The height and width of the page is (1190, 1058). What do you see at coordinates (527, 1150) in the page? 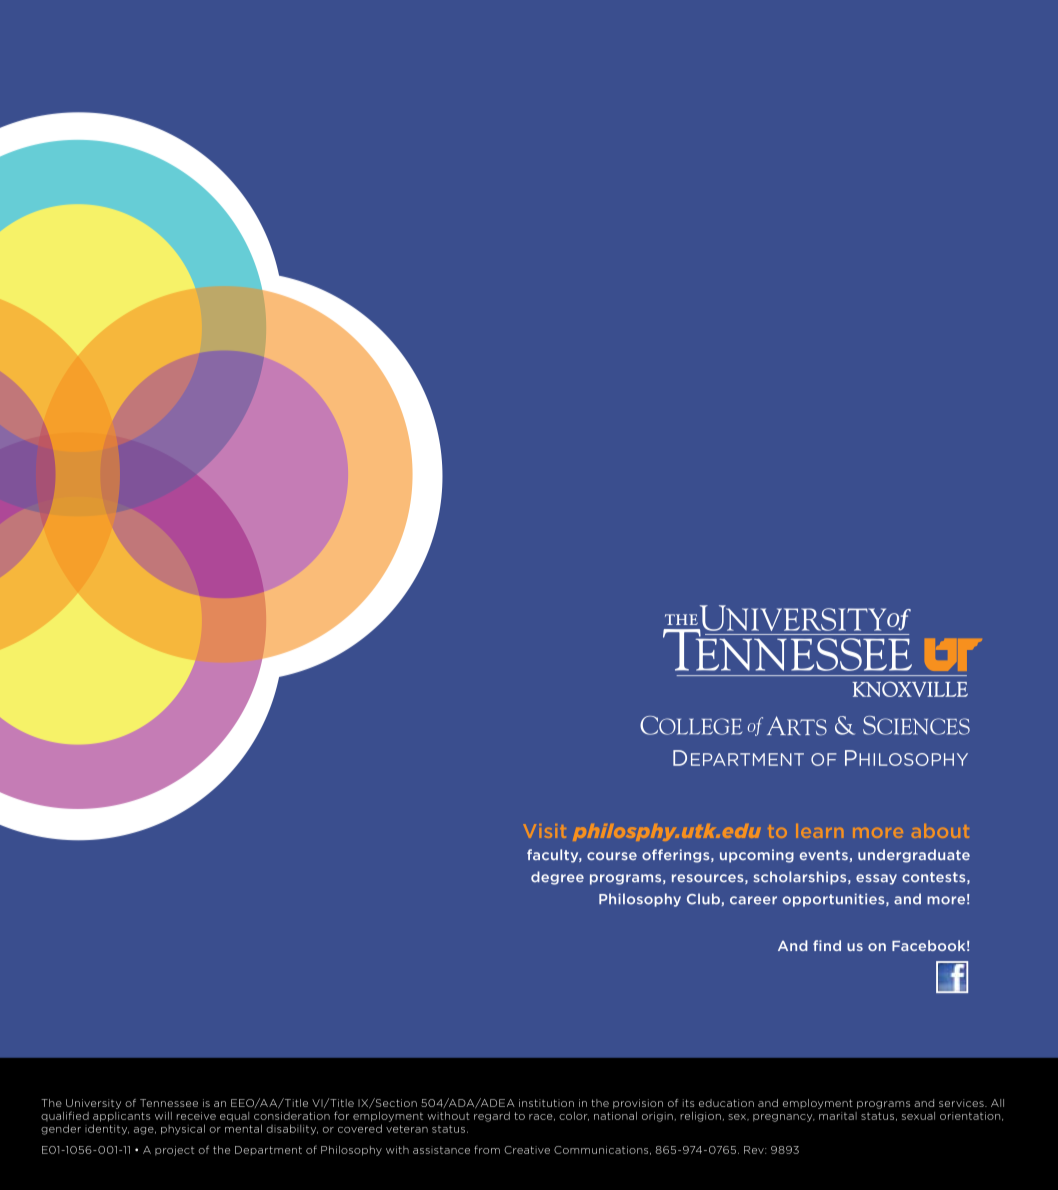
I see `Creative` at bounding box center [527, 1150].
